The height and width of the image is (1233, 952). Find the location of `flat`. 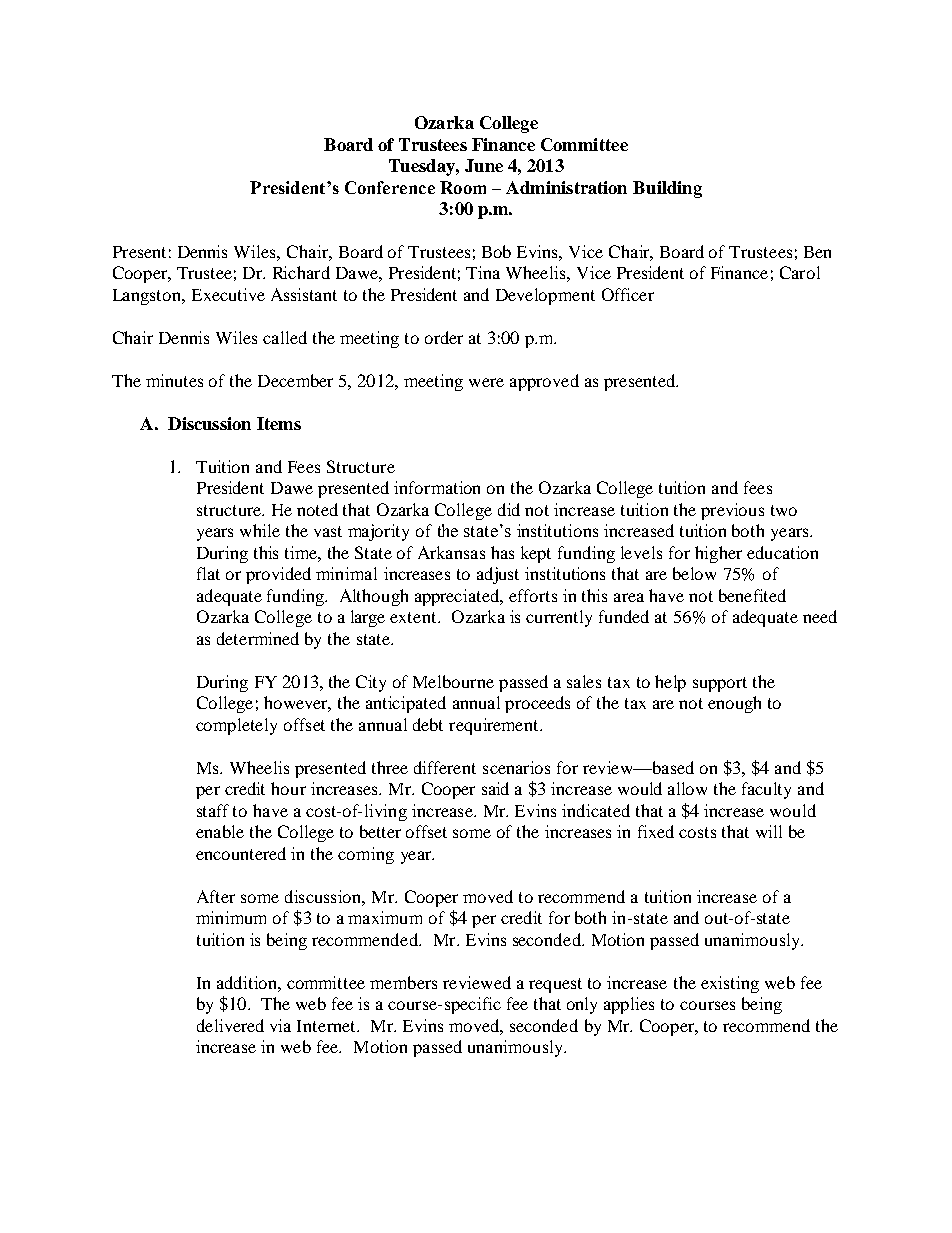

flat is located at coordinates (208, 573).
